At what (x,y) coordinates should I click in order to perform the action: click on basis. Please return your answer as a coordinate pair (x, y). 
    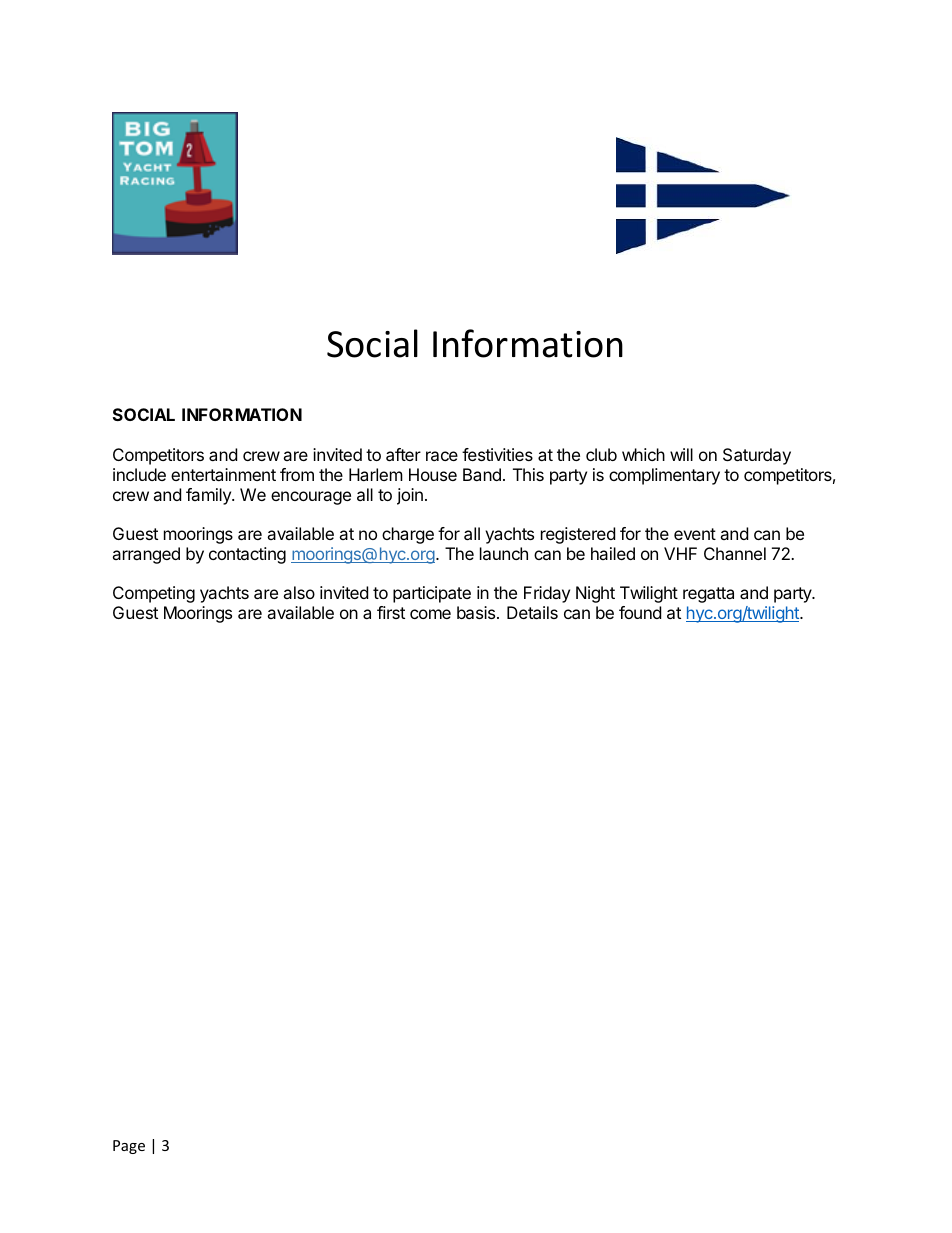
    Looking at the image, I should click on (477, 612).
